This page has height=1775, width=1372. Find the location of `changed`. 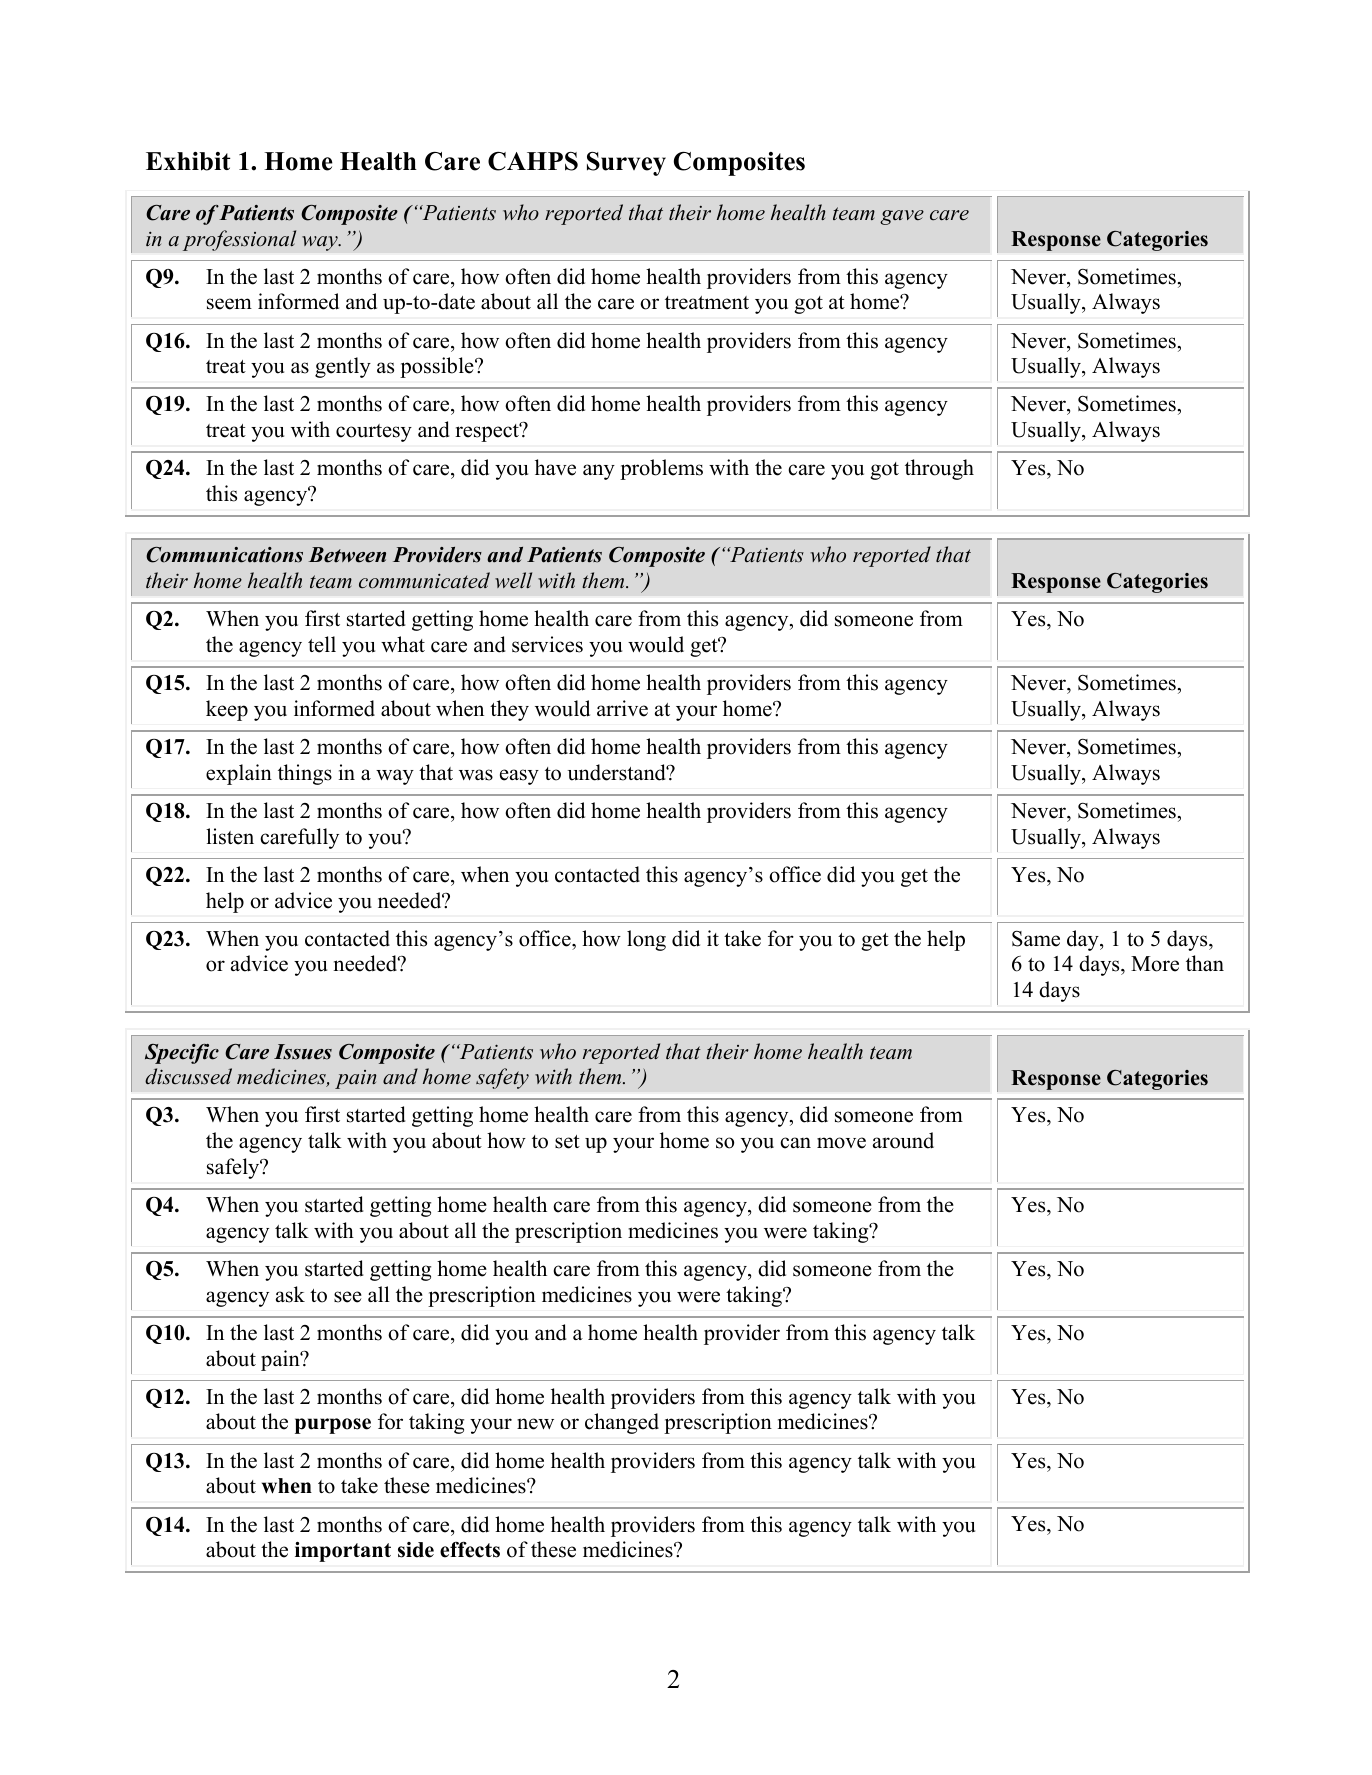

changed is located at coordinates (622, 1423).
